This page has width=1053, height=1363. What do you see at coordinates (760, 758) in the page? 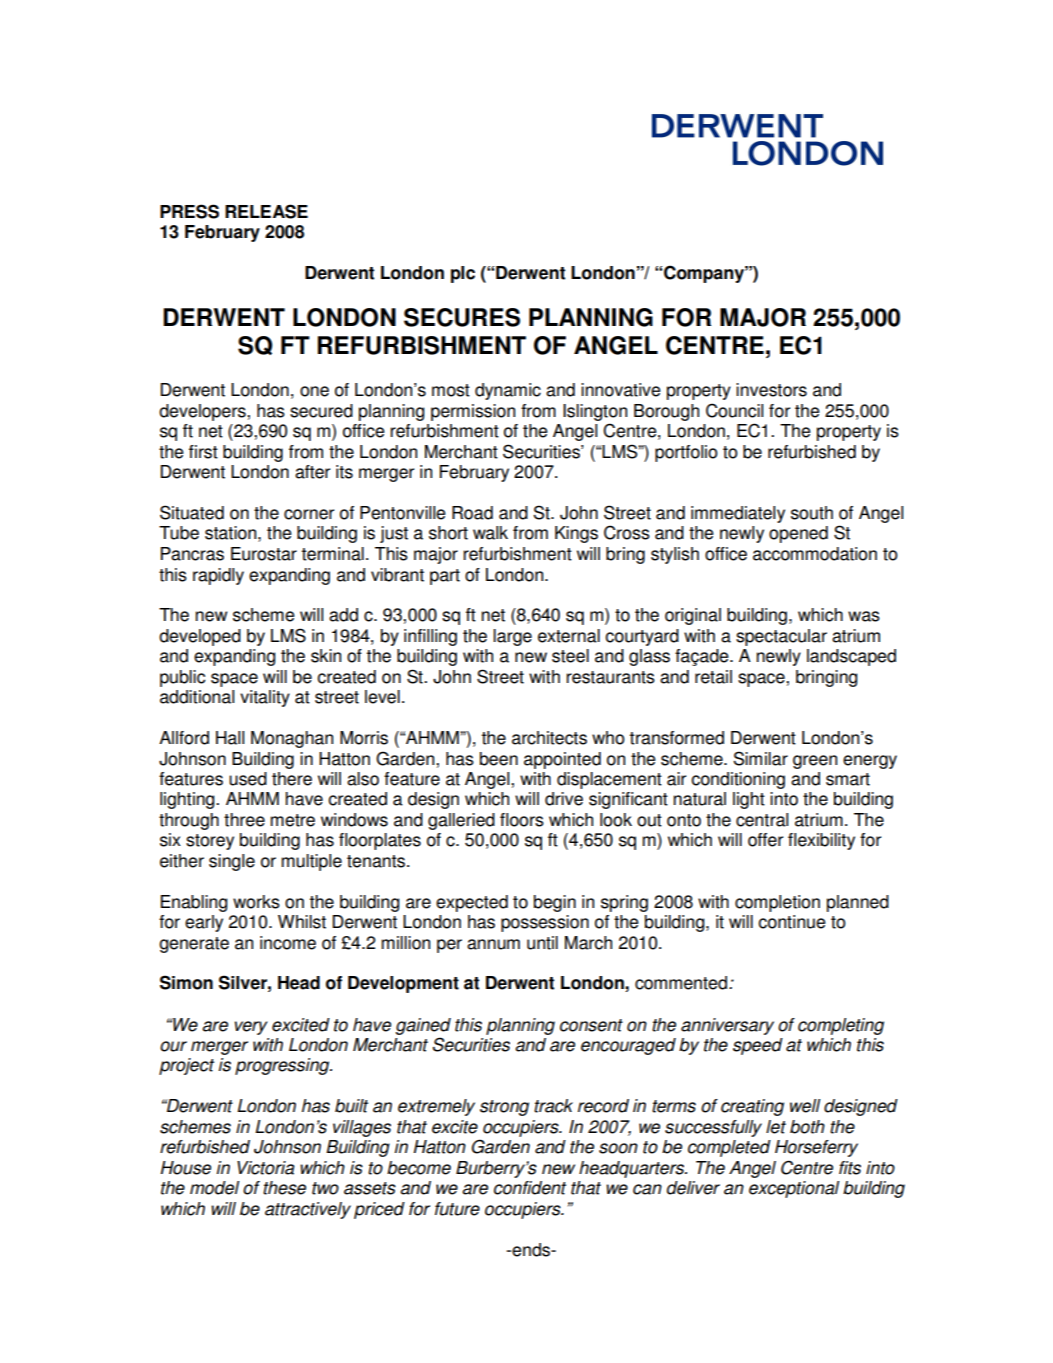
I see `Similar` at bounding box center [760, 758].
